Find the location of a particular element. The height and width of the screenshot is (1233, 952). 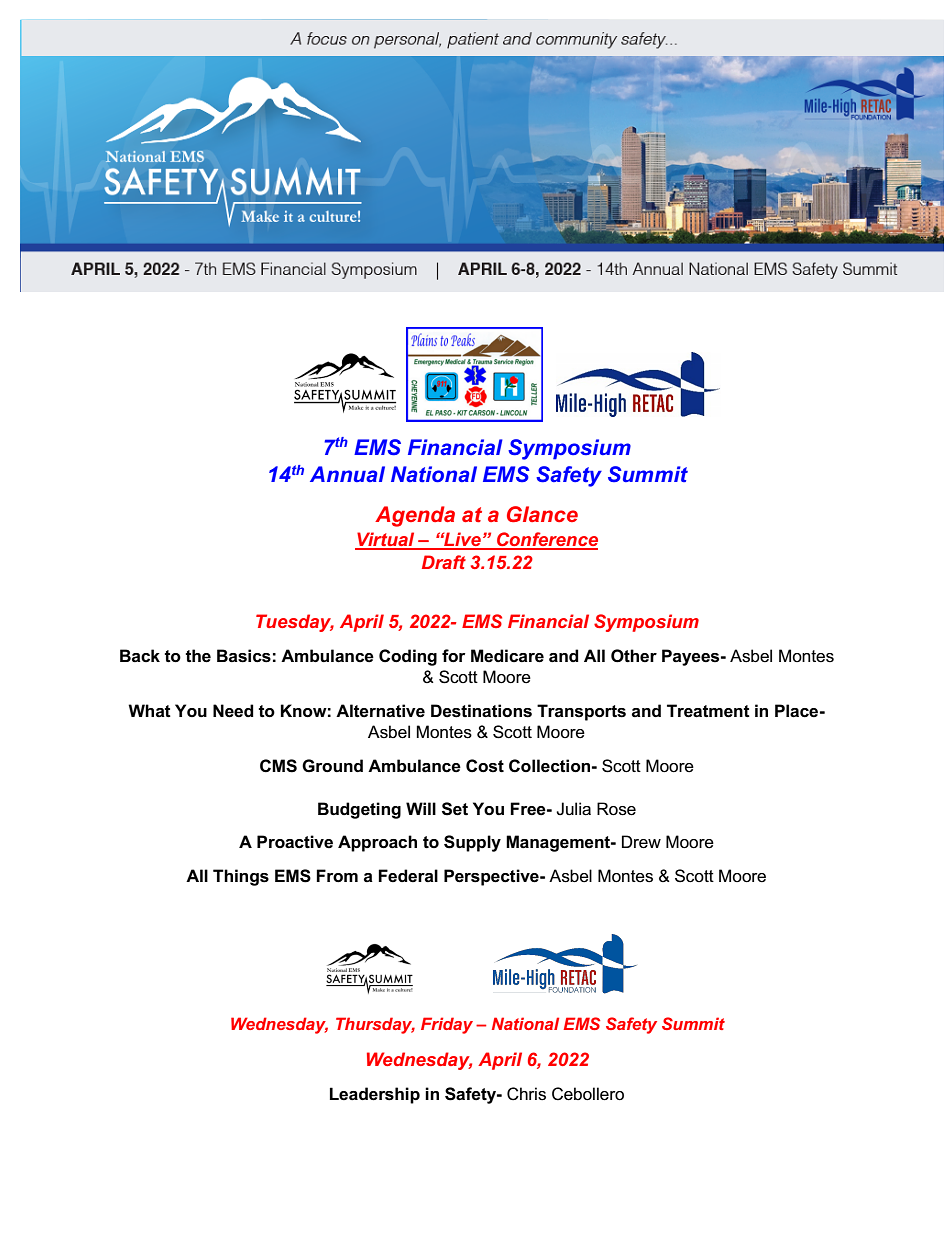

Leadership is located at coordinates (375, 1095).
